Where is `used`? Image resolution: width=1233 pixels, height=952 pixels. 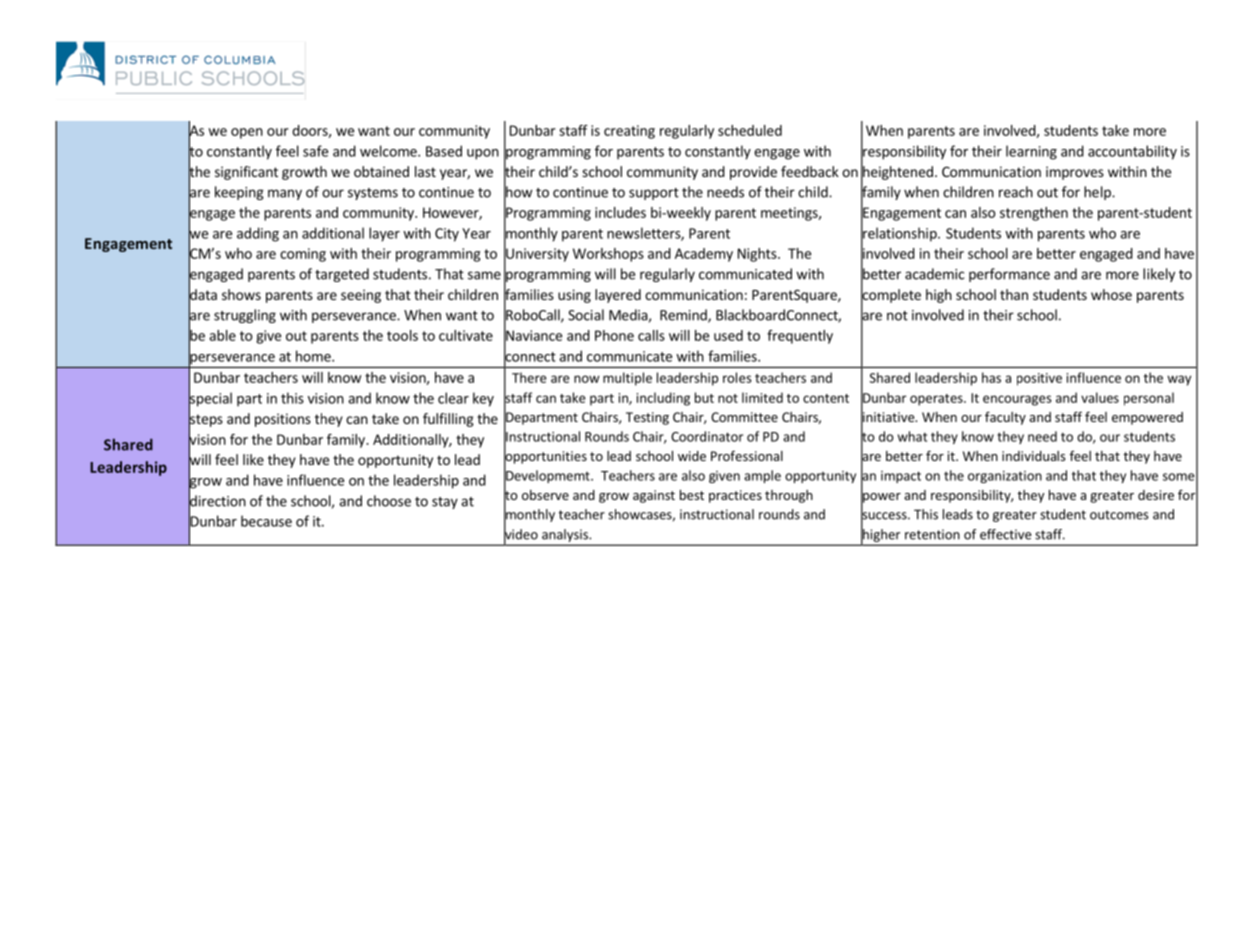
used is located at coordinates (728, 335).
